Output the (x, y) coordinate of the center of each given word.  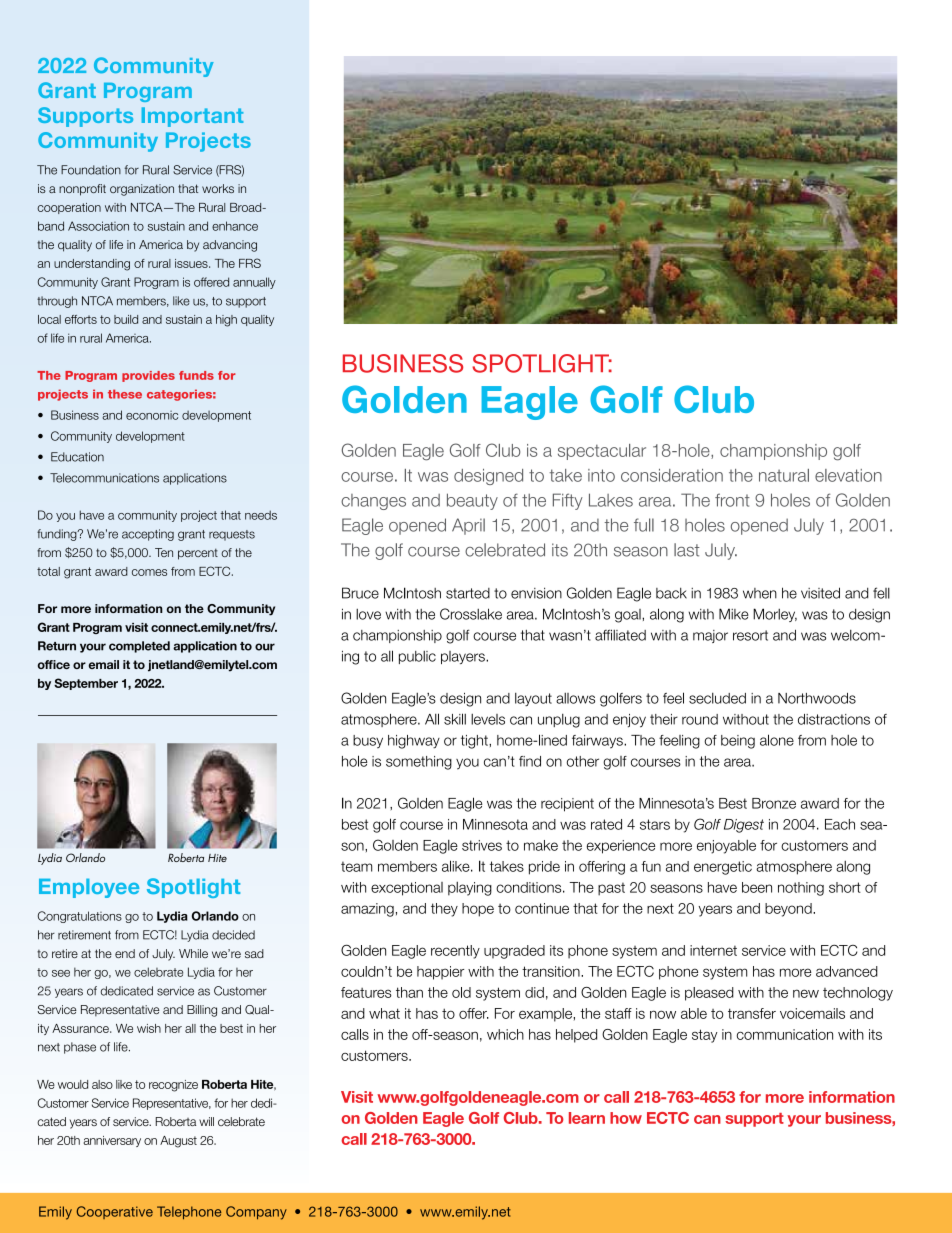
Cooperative (115, 1212)
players (464, 657)
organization (142, 190)
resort (750, 635)
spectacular (602, 452)
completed (139, 647)
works (218, 188)
